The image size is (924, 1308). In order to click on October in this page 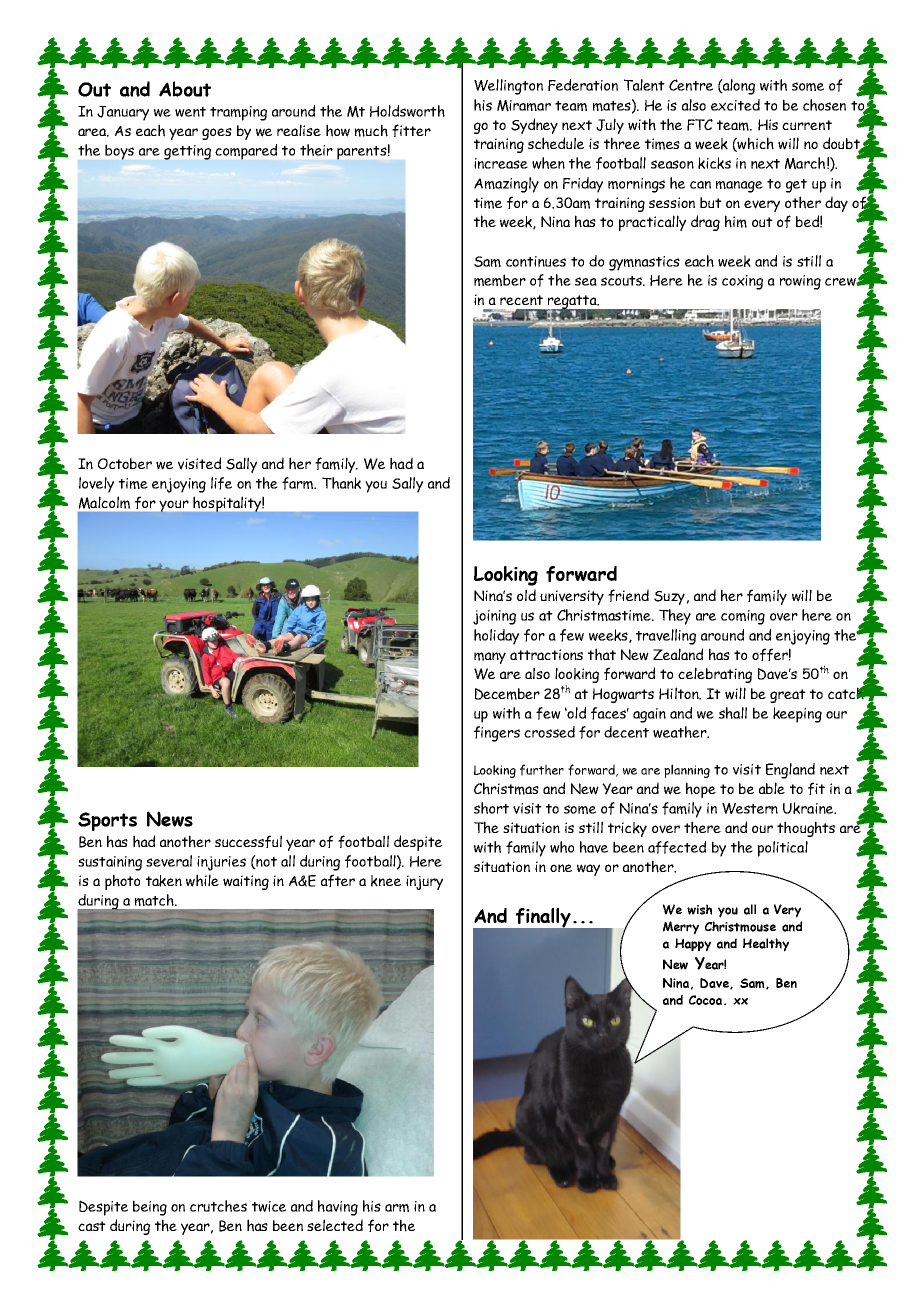, I will do `click(125, 463)`.
